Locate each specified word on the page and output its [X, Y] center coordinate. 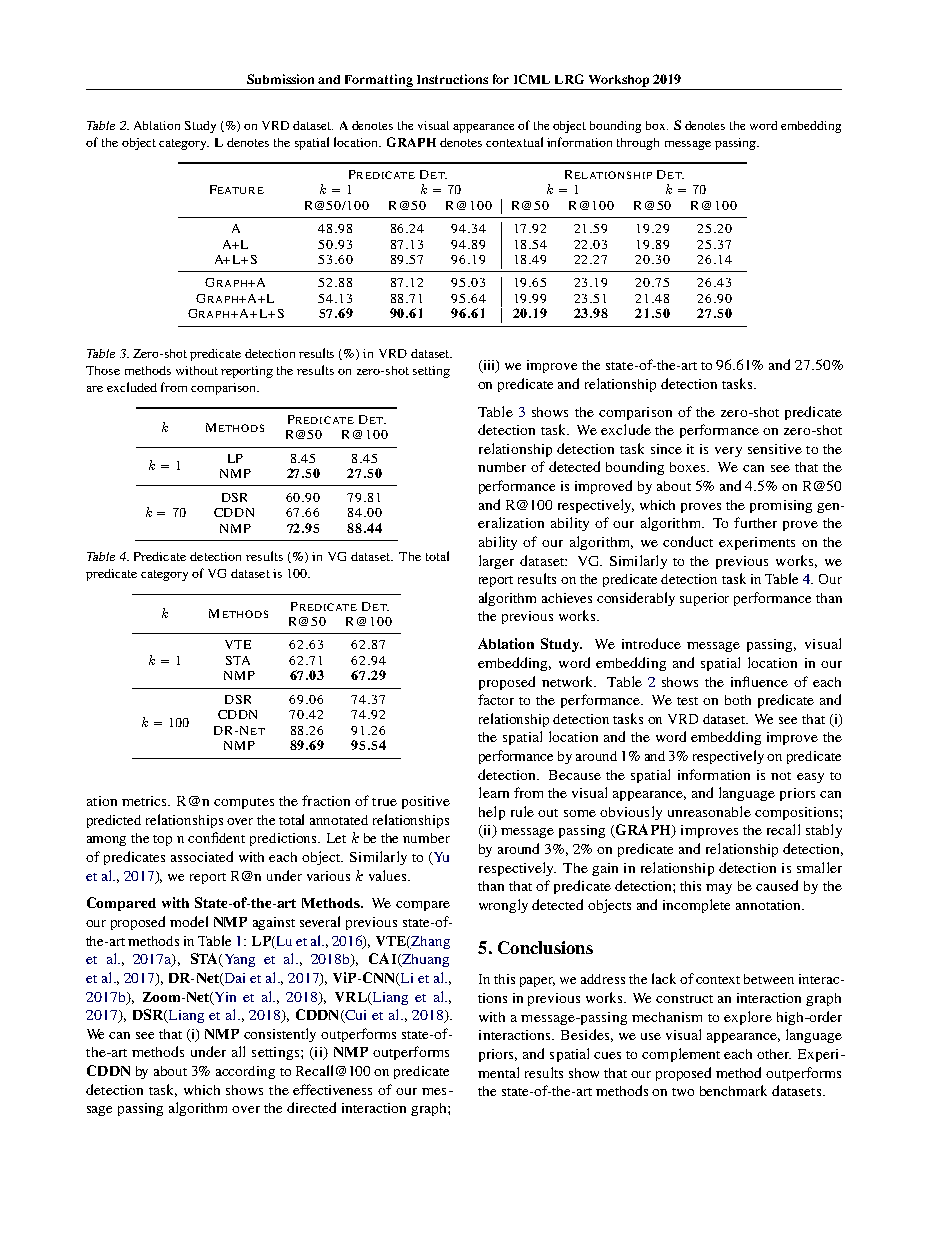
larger [496, 562]
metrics [146, 801]
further [755, 522]
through [638, 144]
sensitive [775, 449]
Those [103, 370]
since [666, 449]
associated [202, 856]
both [738, 700]
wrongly [503, 906]
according [245, 1072]
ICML [532, 79]
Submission [280, 79]
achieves [567, 598]
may [719, 889]
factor [496, 699]
